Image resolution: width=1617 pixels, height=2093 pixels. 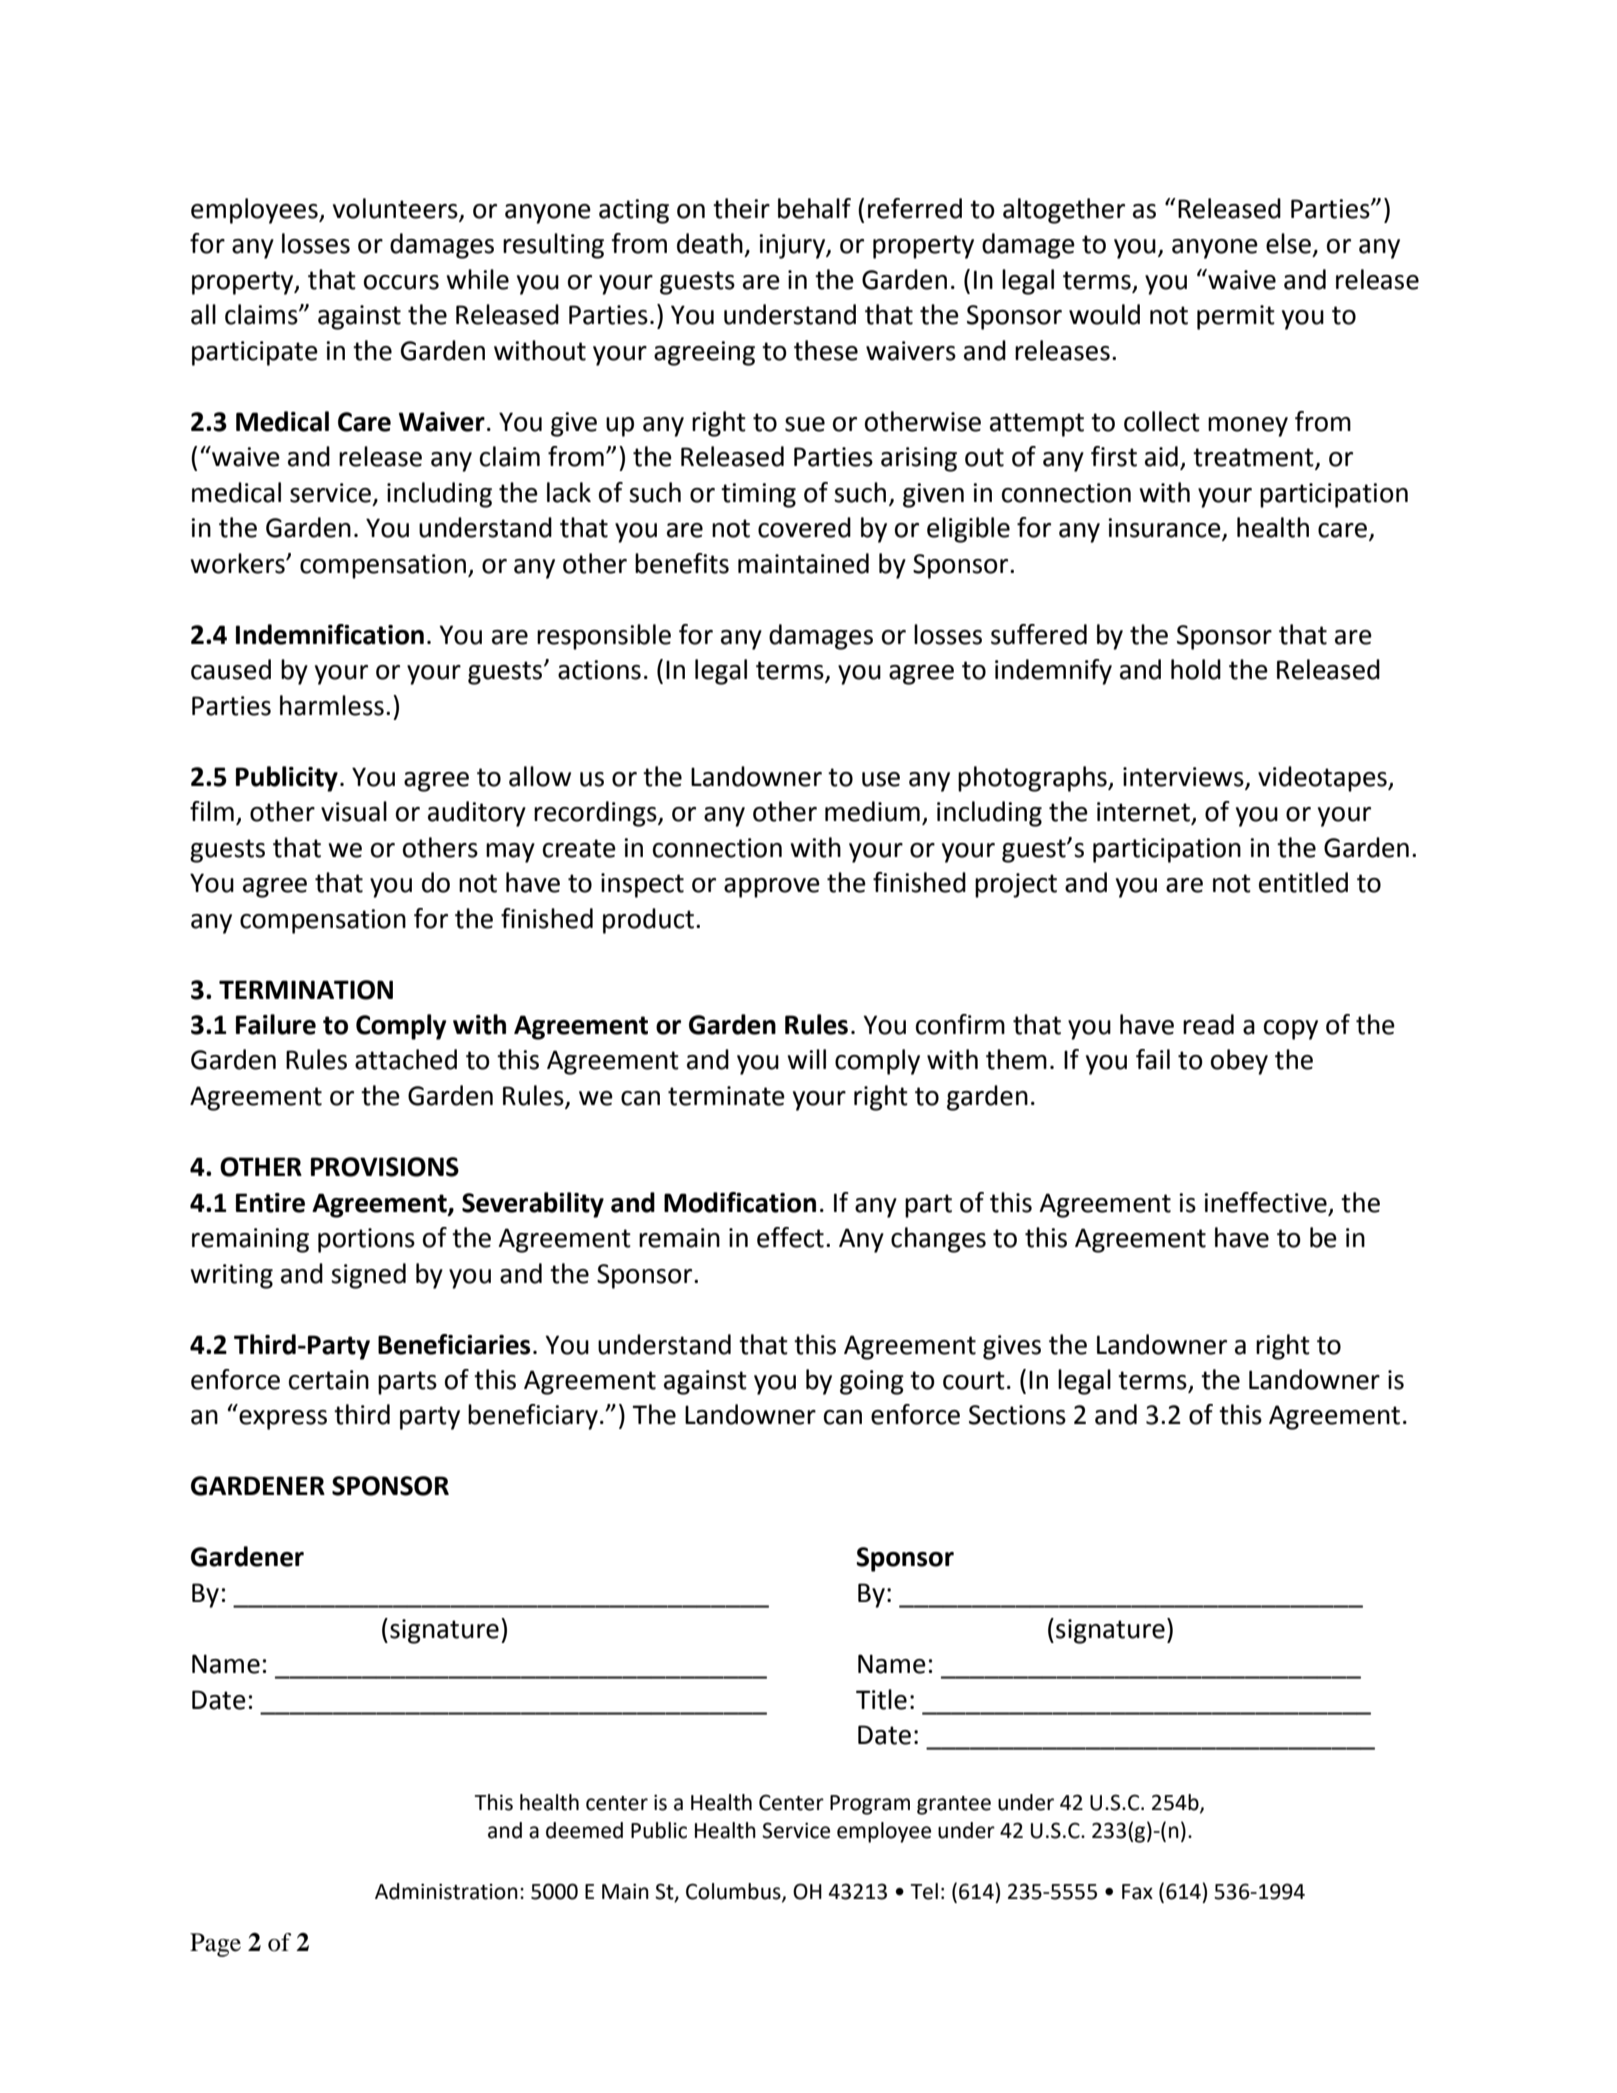 What do you see at coordinates (872, 1382) in the screenshot?
I see `going` at bounding box center [872, 1382].
